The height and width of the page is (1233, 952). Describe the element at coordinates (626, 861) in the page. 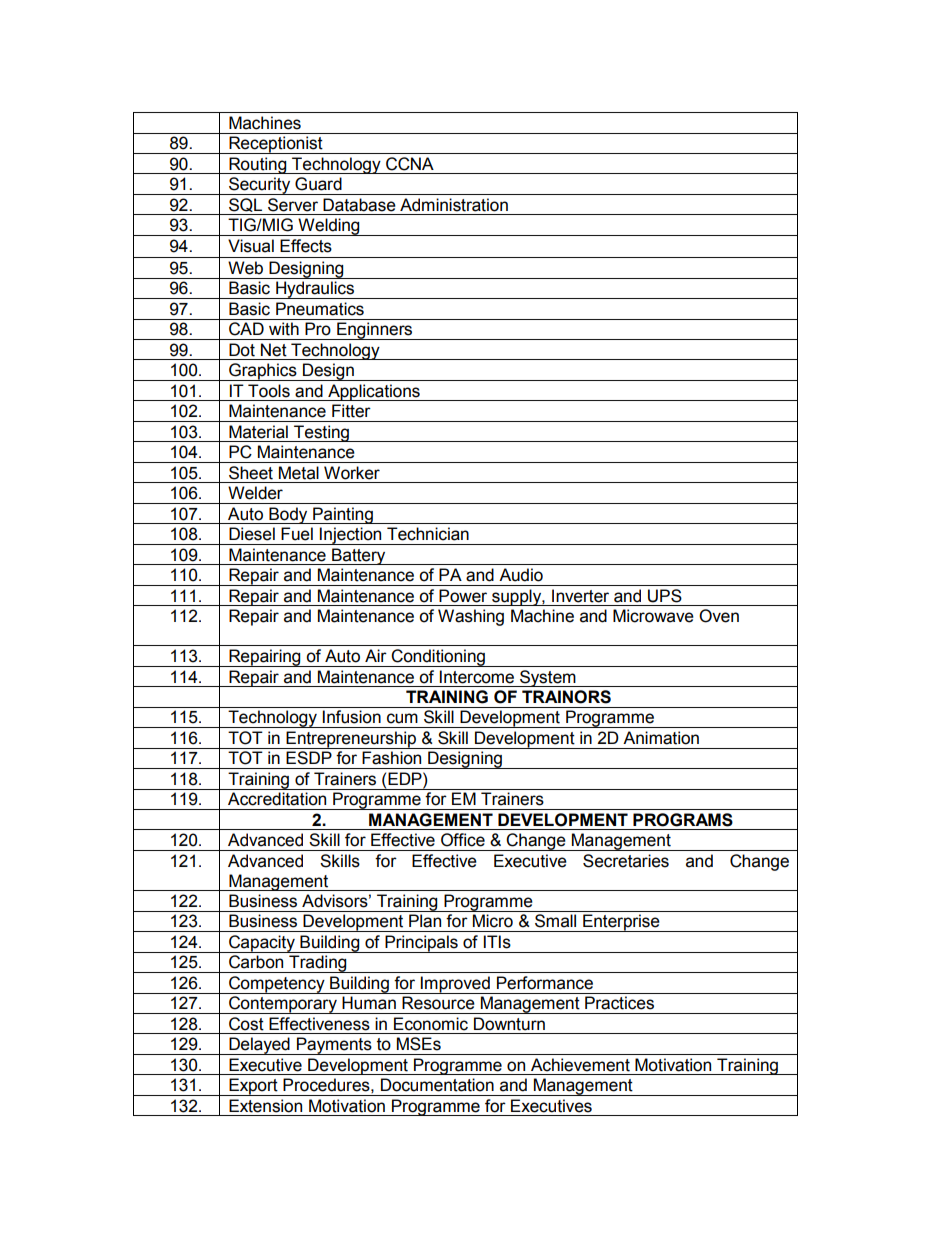

I see `Secretaries` at that location.
